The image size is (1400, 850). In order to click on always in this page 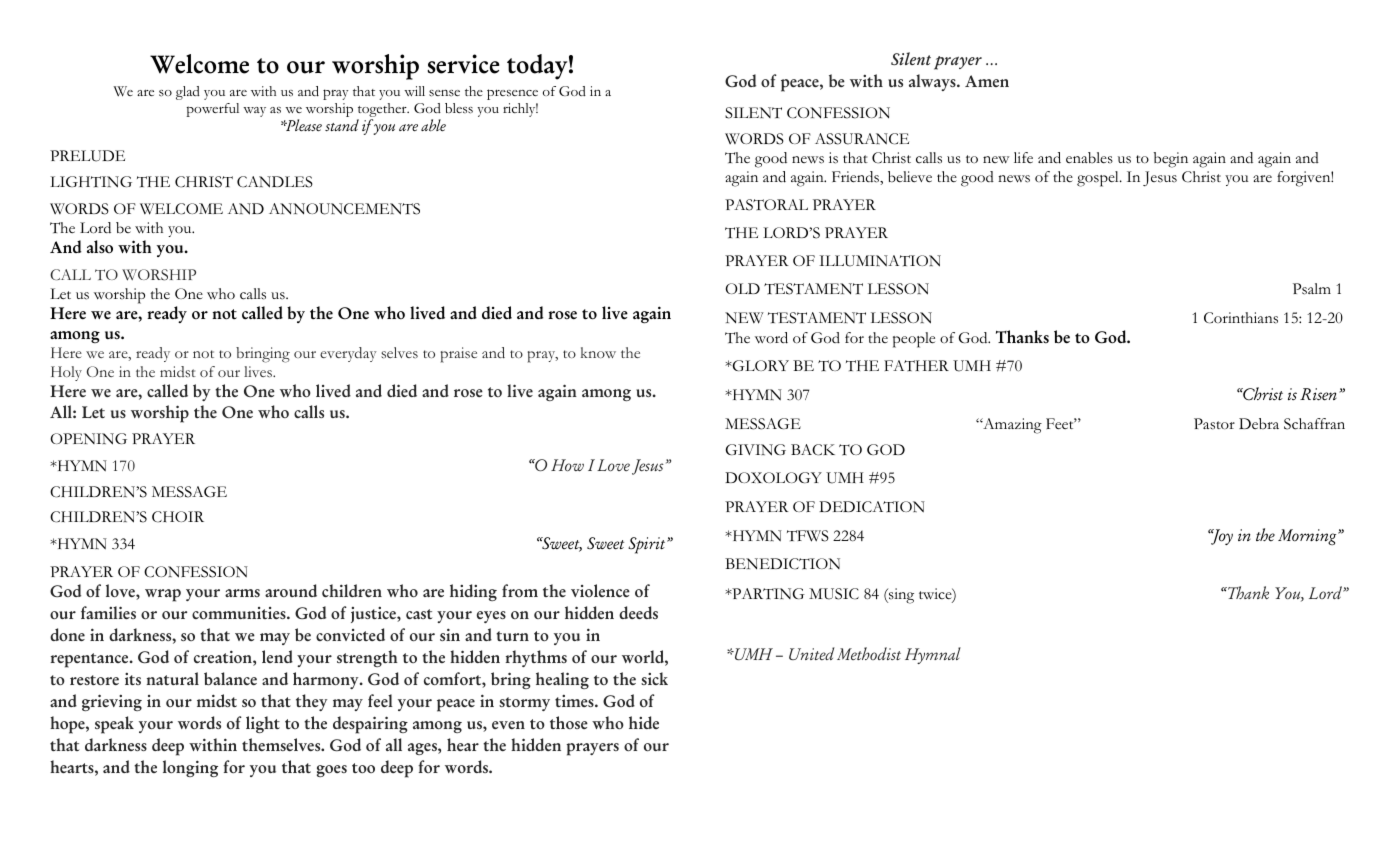, I will do `click(933, 82)`.
